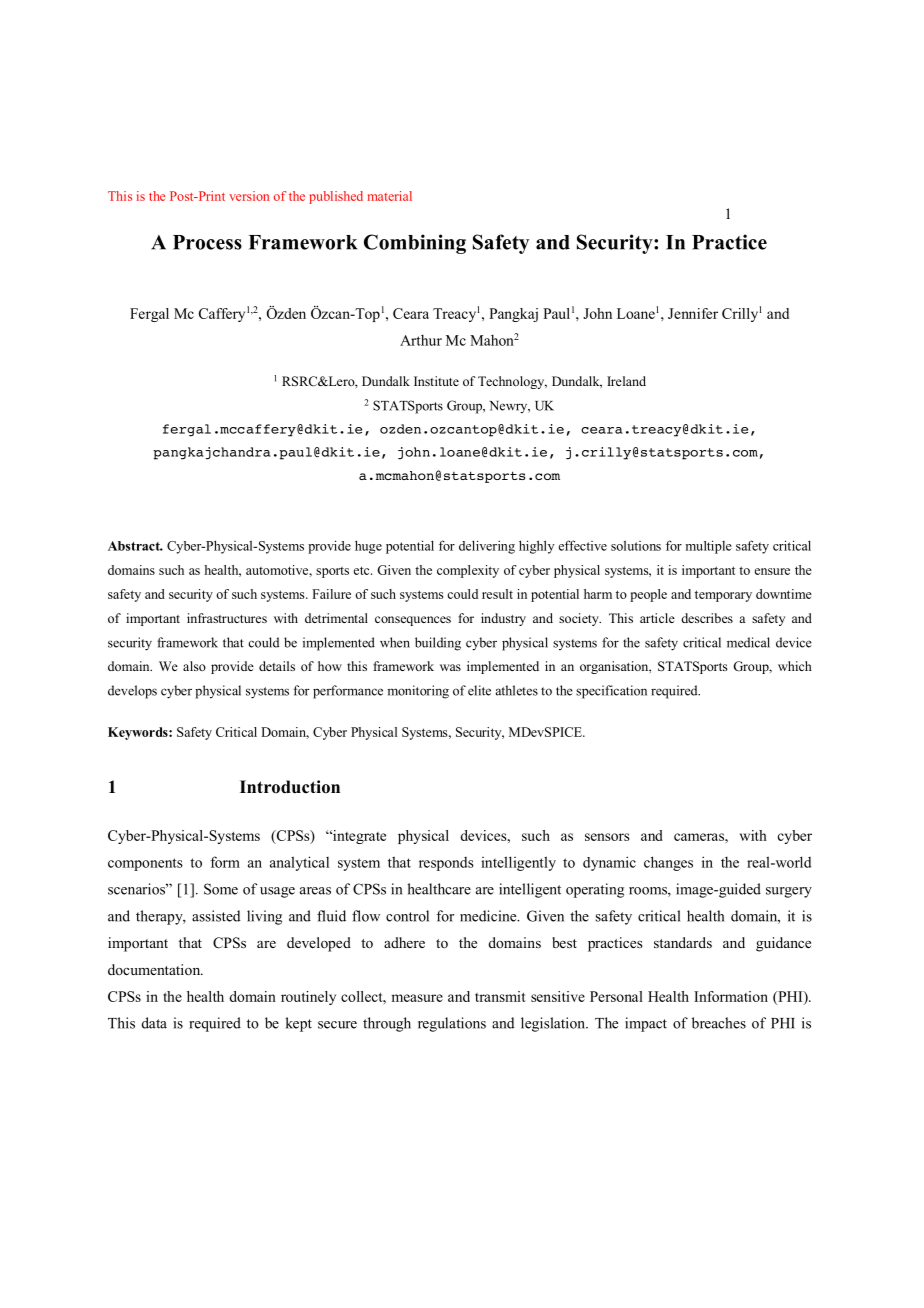  Describe the element at coordinates (207, 242) in the image. I see `Process` at that location.
